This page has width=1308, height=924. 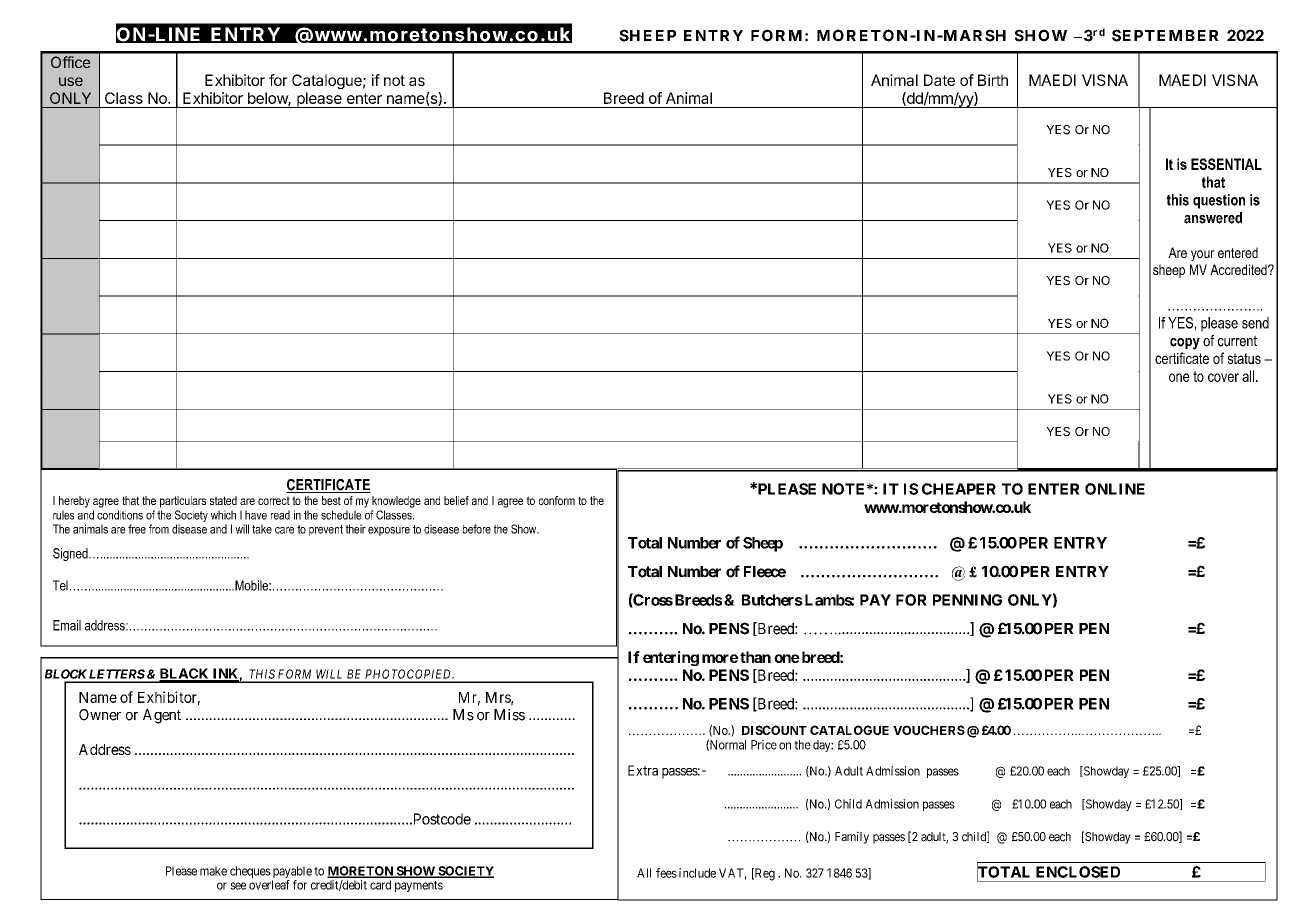 What do you see at coordinates (71, 81) in the page?
I see `use` at bounding box center [71, 81].
